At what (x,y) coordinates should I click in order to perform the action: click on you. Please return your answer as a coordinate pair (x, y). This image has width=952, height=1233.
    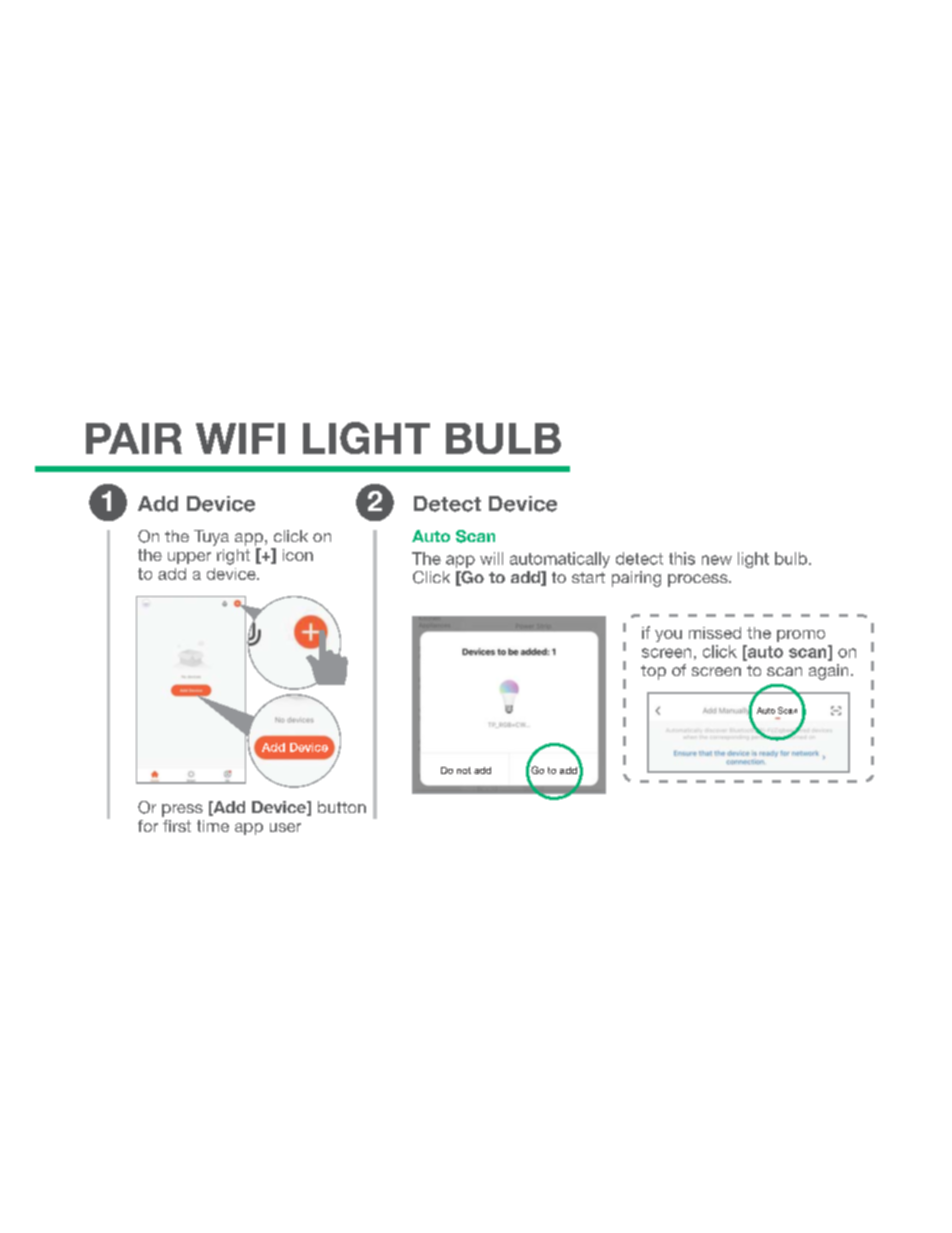
    Looking at the image, I should click on (668, 636).
